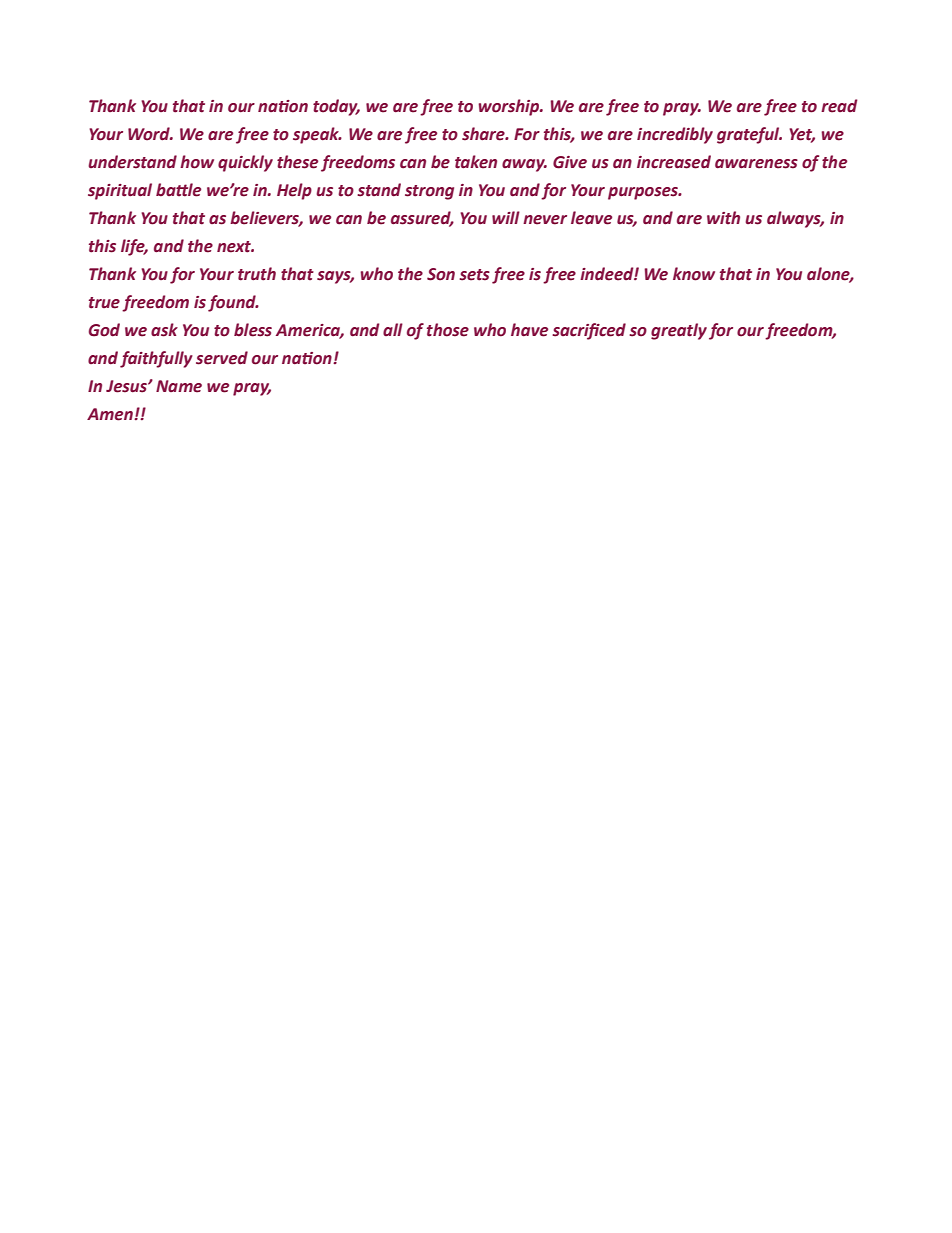 The height and width of the document is (1233, 952). I want to click on worship, so click(510, 107).
